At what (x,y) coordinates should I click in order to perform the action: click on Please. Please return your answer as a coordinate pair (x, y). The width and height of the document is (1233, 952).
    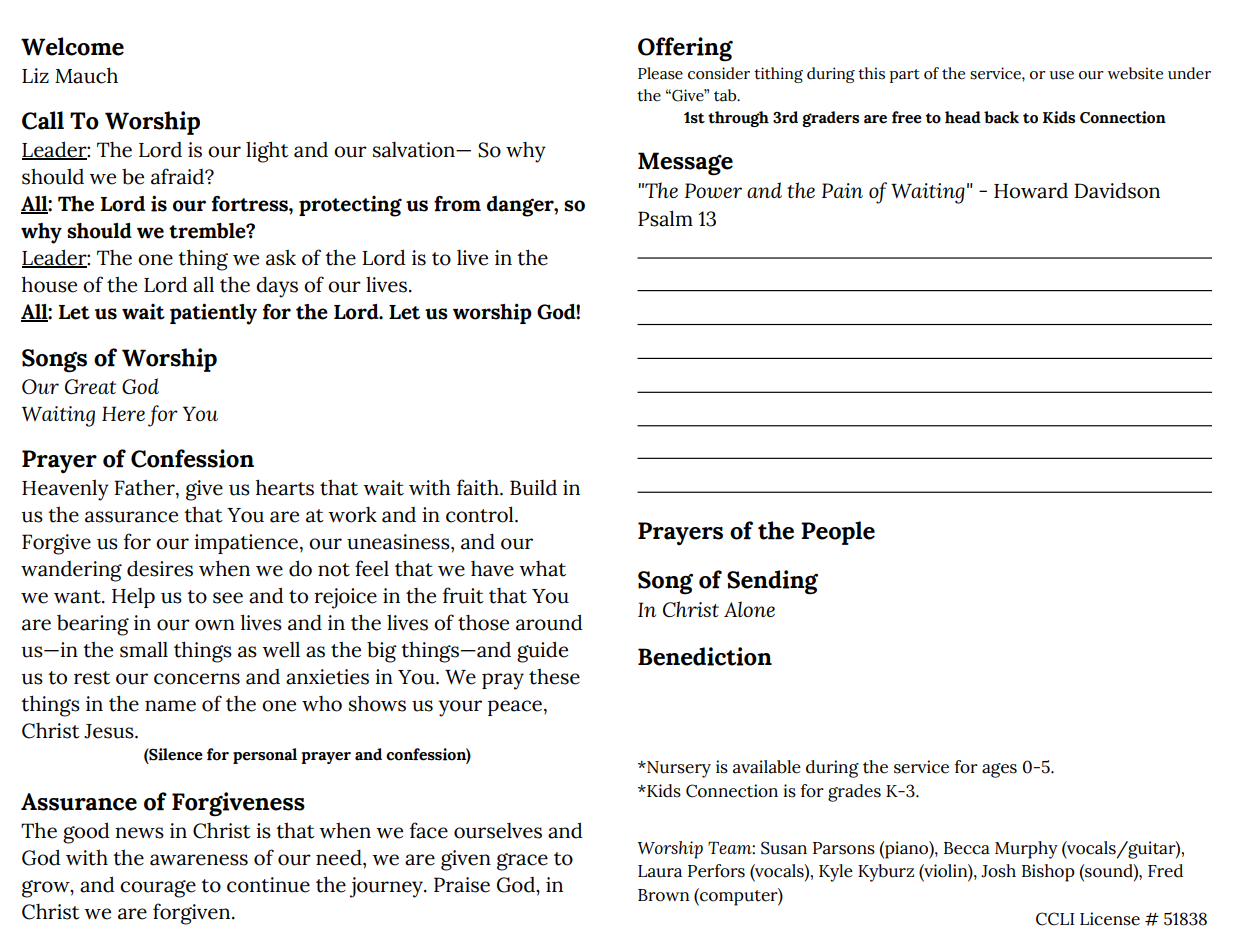
    Looking at the image, I should click on (660, 73).
